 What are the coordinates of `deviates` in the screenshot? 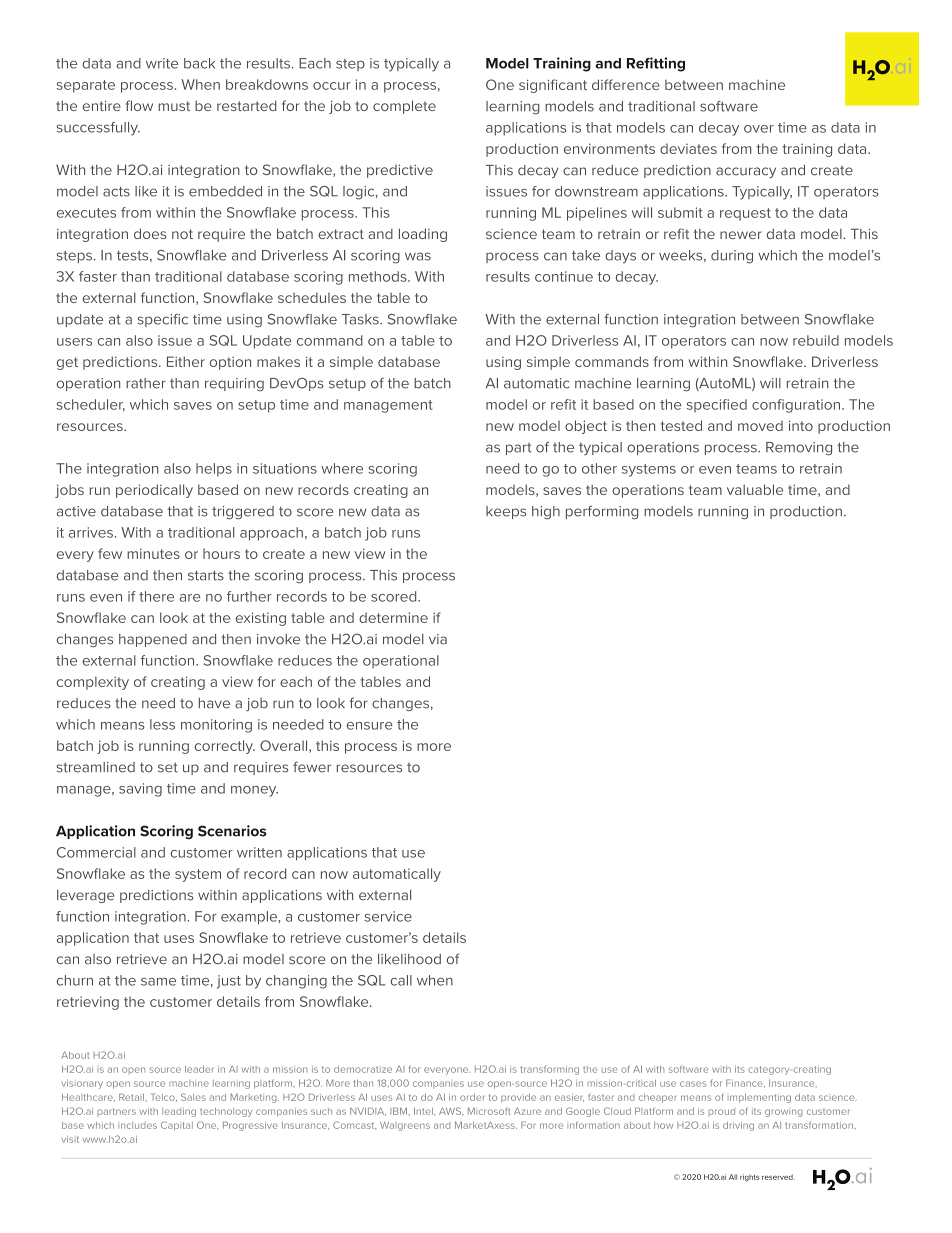 It's located at (688, 148).
